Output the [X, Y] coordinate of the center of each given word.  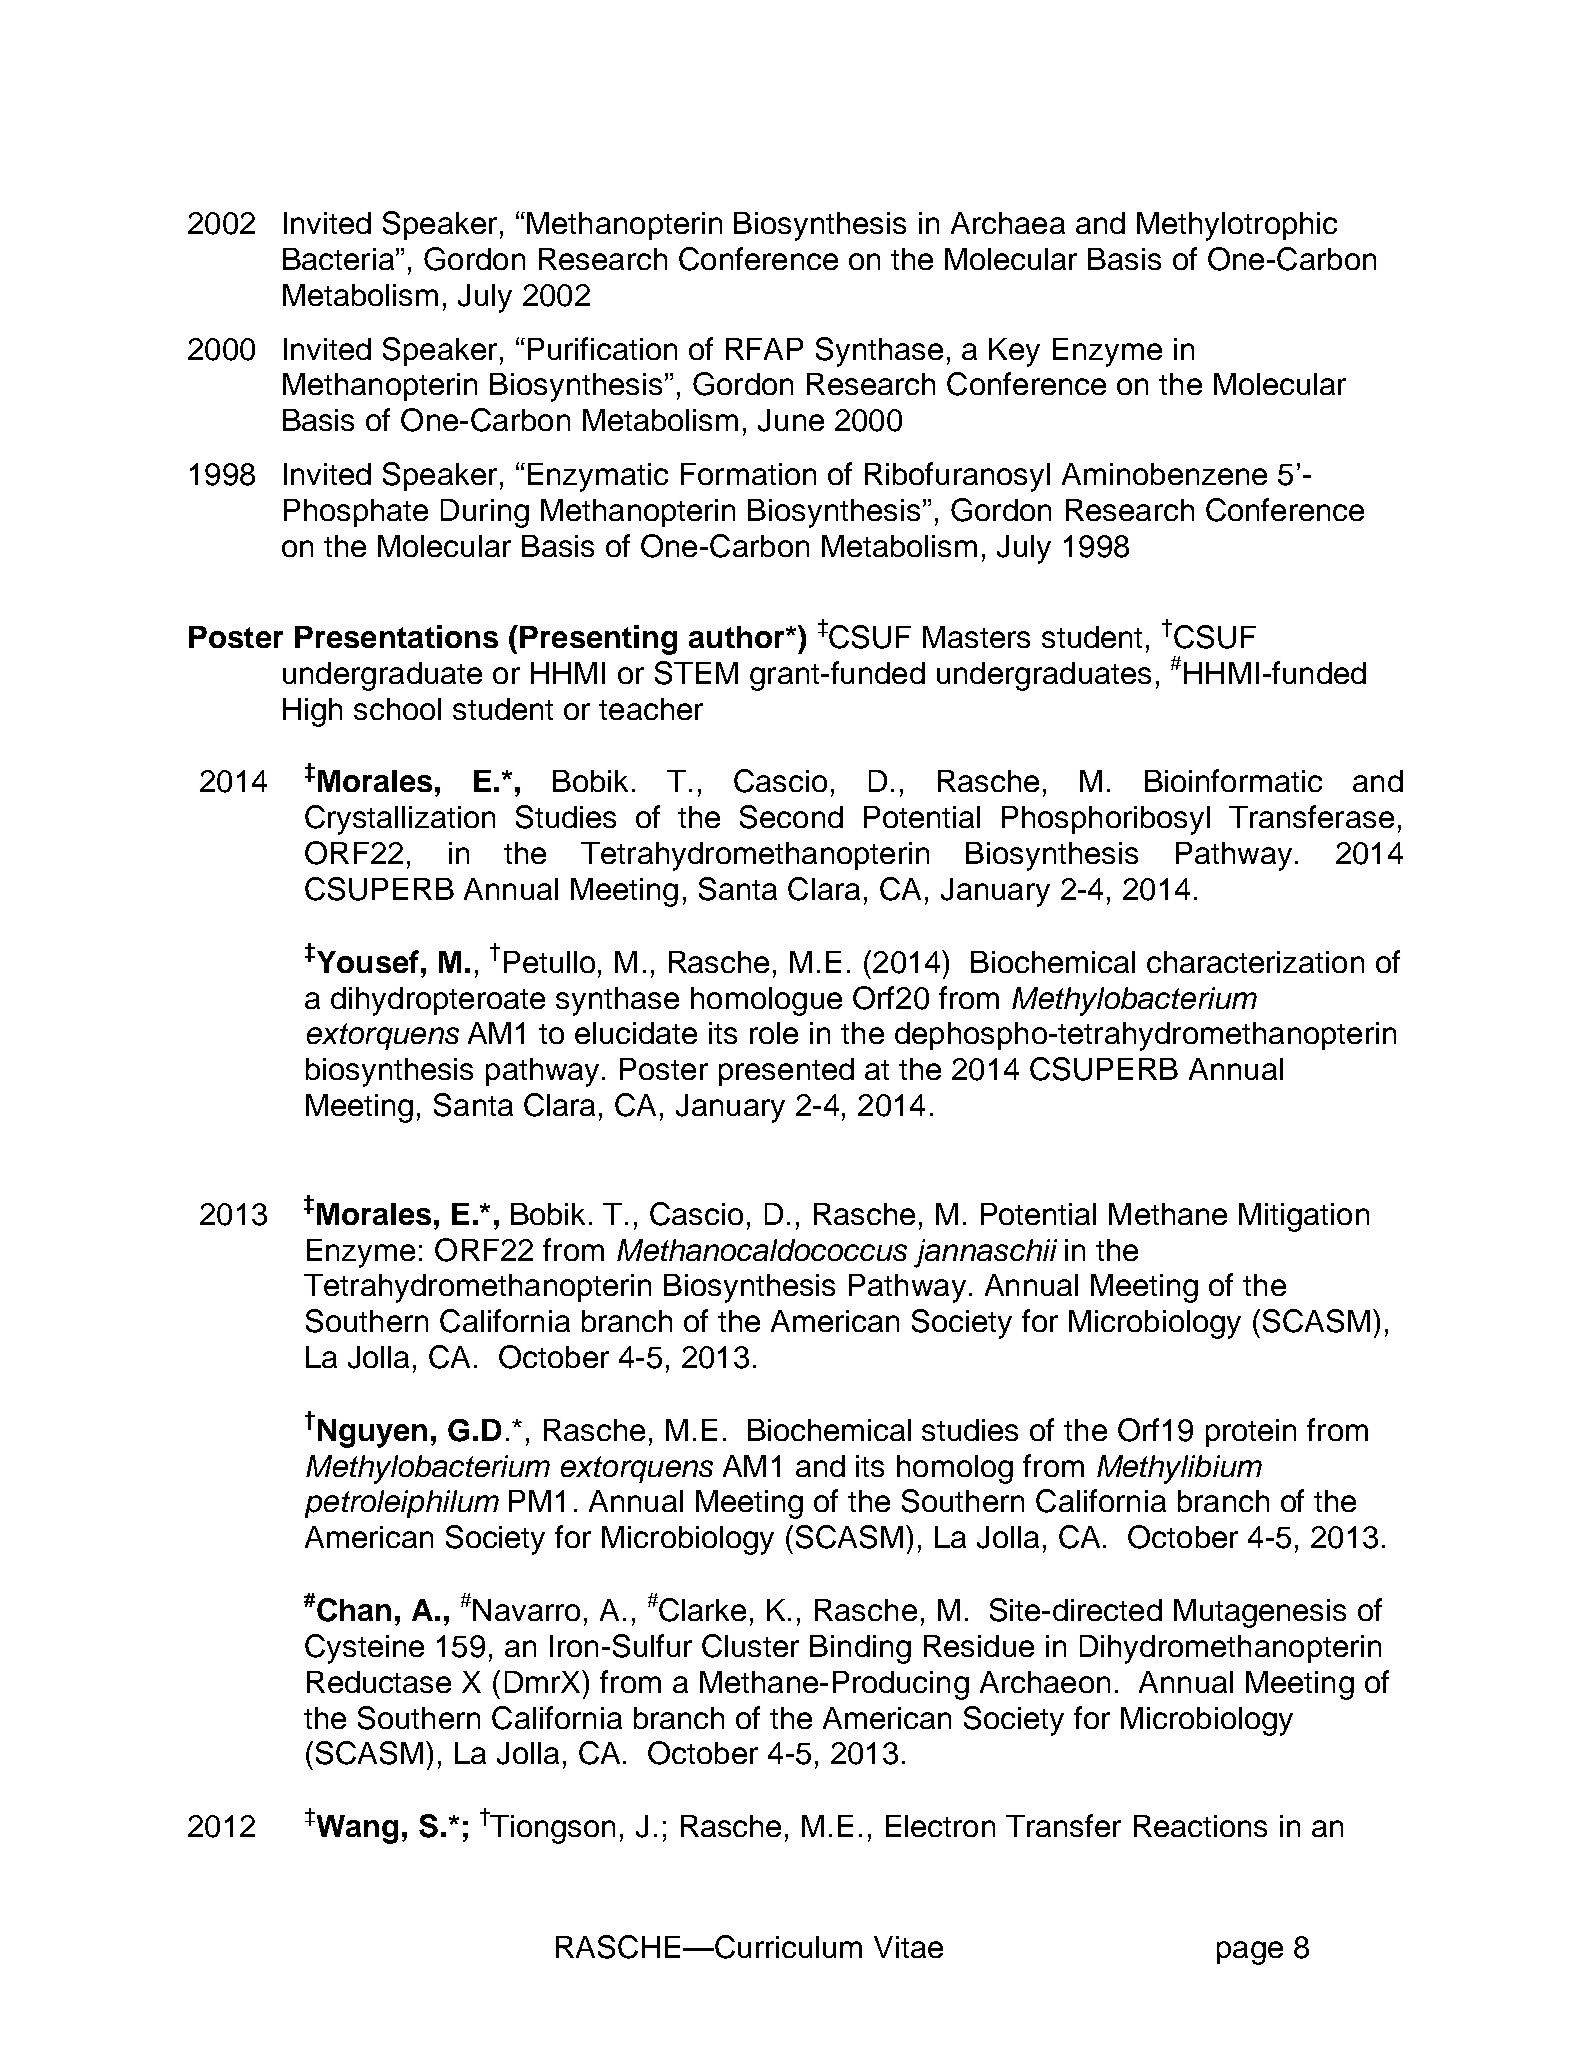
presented [786, 1072]
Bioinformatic [1233, 780]
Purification [602, 348]
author [738, 637]
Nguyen [372, 1433]
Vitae [908, 1947]
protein [1251, 1433]
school [397, 709]
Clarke [701, 1609]
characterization [1255, 962]
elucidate [636, 1033]
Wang [356, 1828]
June [791, 420]
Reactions [1200, 1826]
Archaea [1008, 223]
